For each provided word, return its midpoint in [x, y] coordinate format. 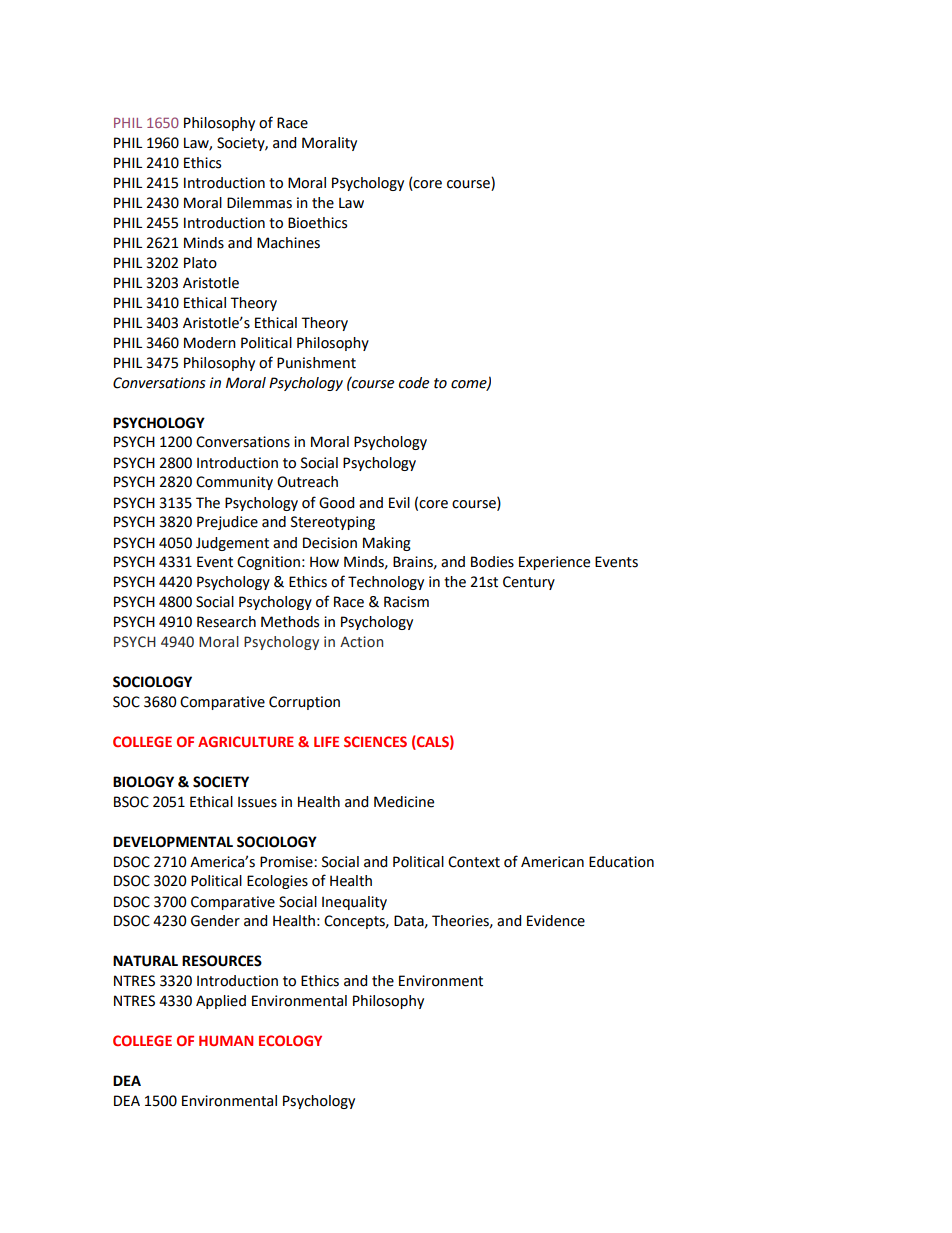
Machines [288, 243]
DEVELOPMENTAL [173, 842]
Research [226, 622]
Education [621, 862]
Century [529, 583]
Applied [221, 1002]
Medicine [404, 802]
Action [361, 642]
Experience [554, 563]
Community [234, 483]
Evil [399, 502]
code [414, 383]
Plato [200, 263]
